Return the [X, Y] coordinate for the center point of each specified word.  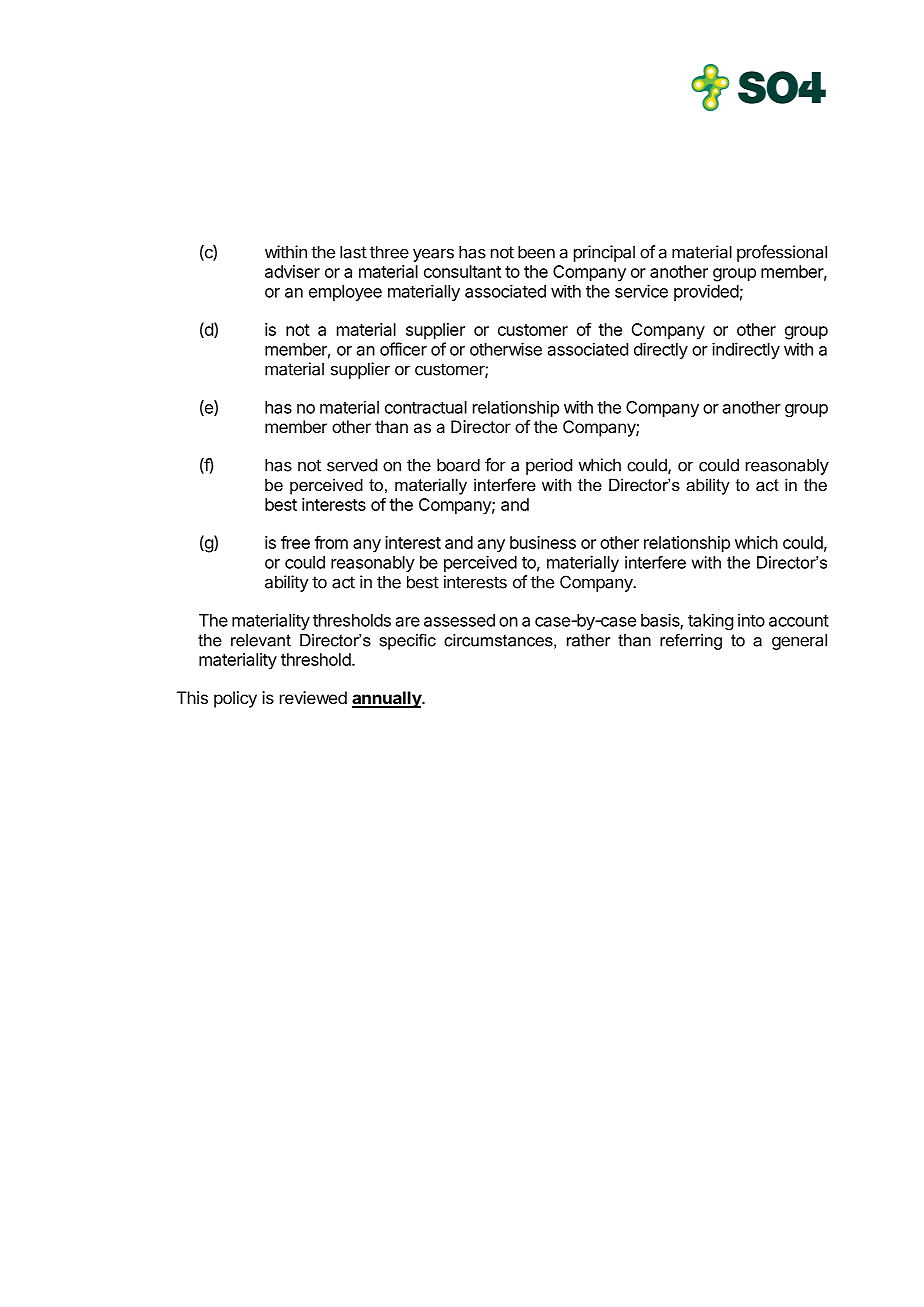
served [352, 465]
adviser [292, 271]
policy [235, 699]
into [751, 620]
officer [403, 349]
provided [706, 292]
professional [782, 253]
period [549, 466]
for [495, 465]
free [295, 542]
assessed [459, 620]
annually [387, 699]
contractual [426, 407]
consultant [462, 271]
